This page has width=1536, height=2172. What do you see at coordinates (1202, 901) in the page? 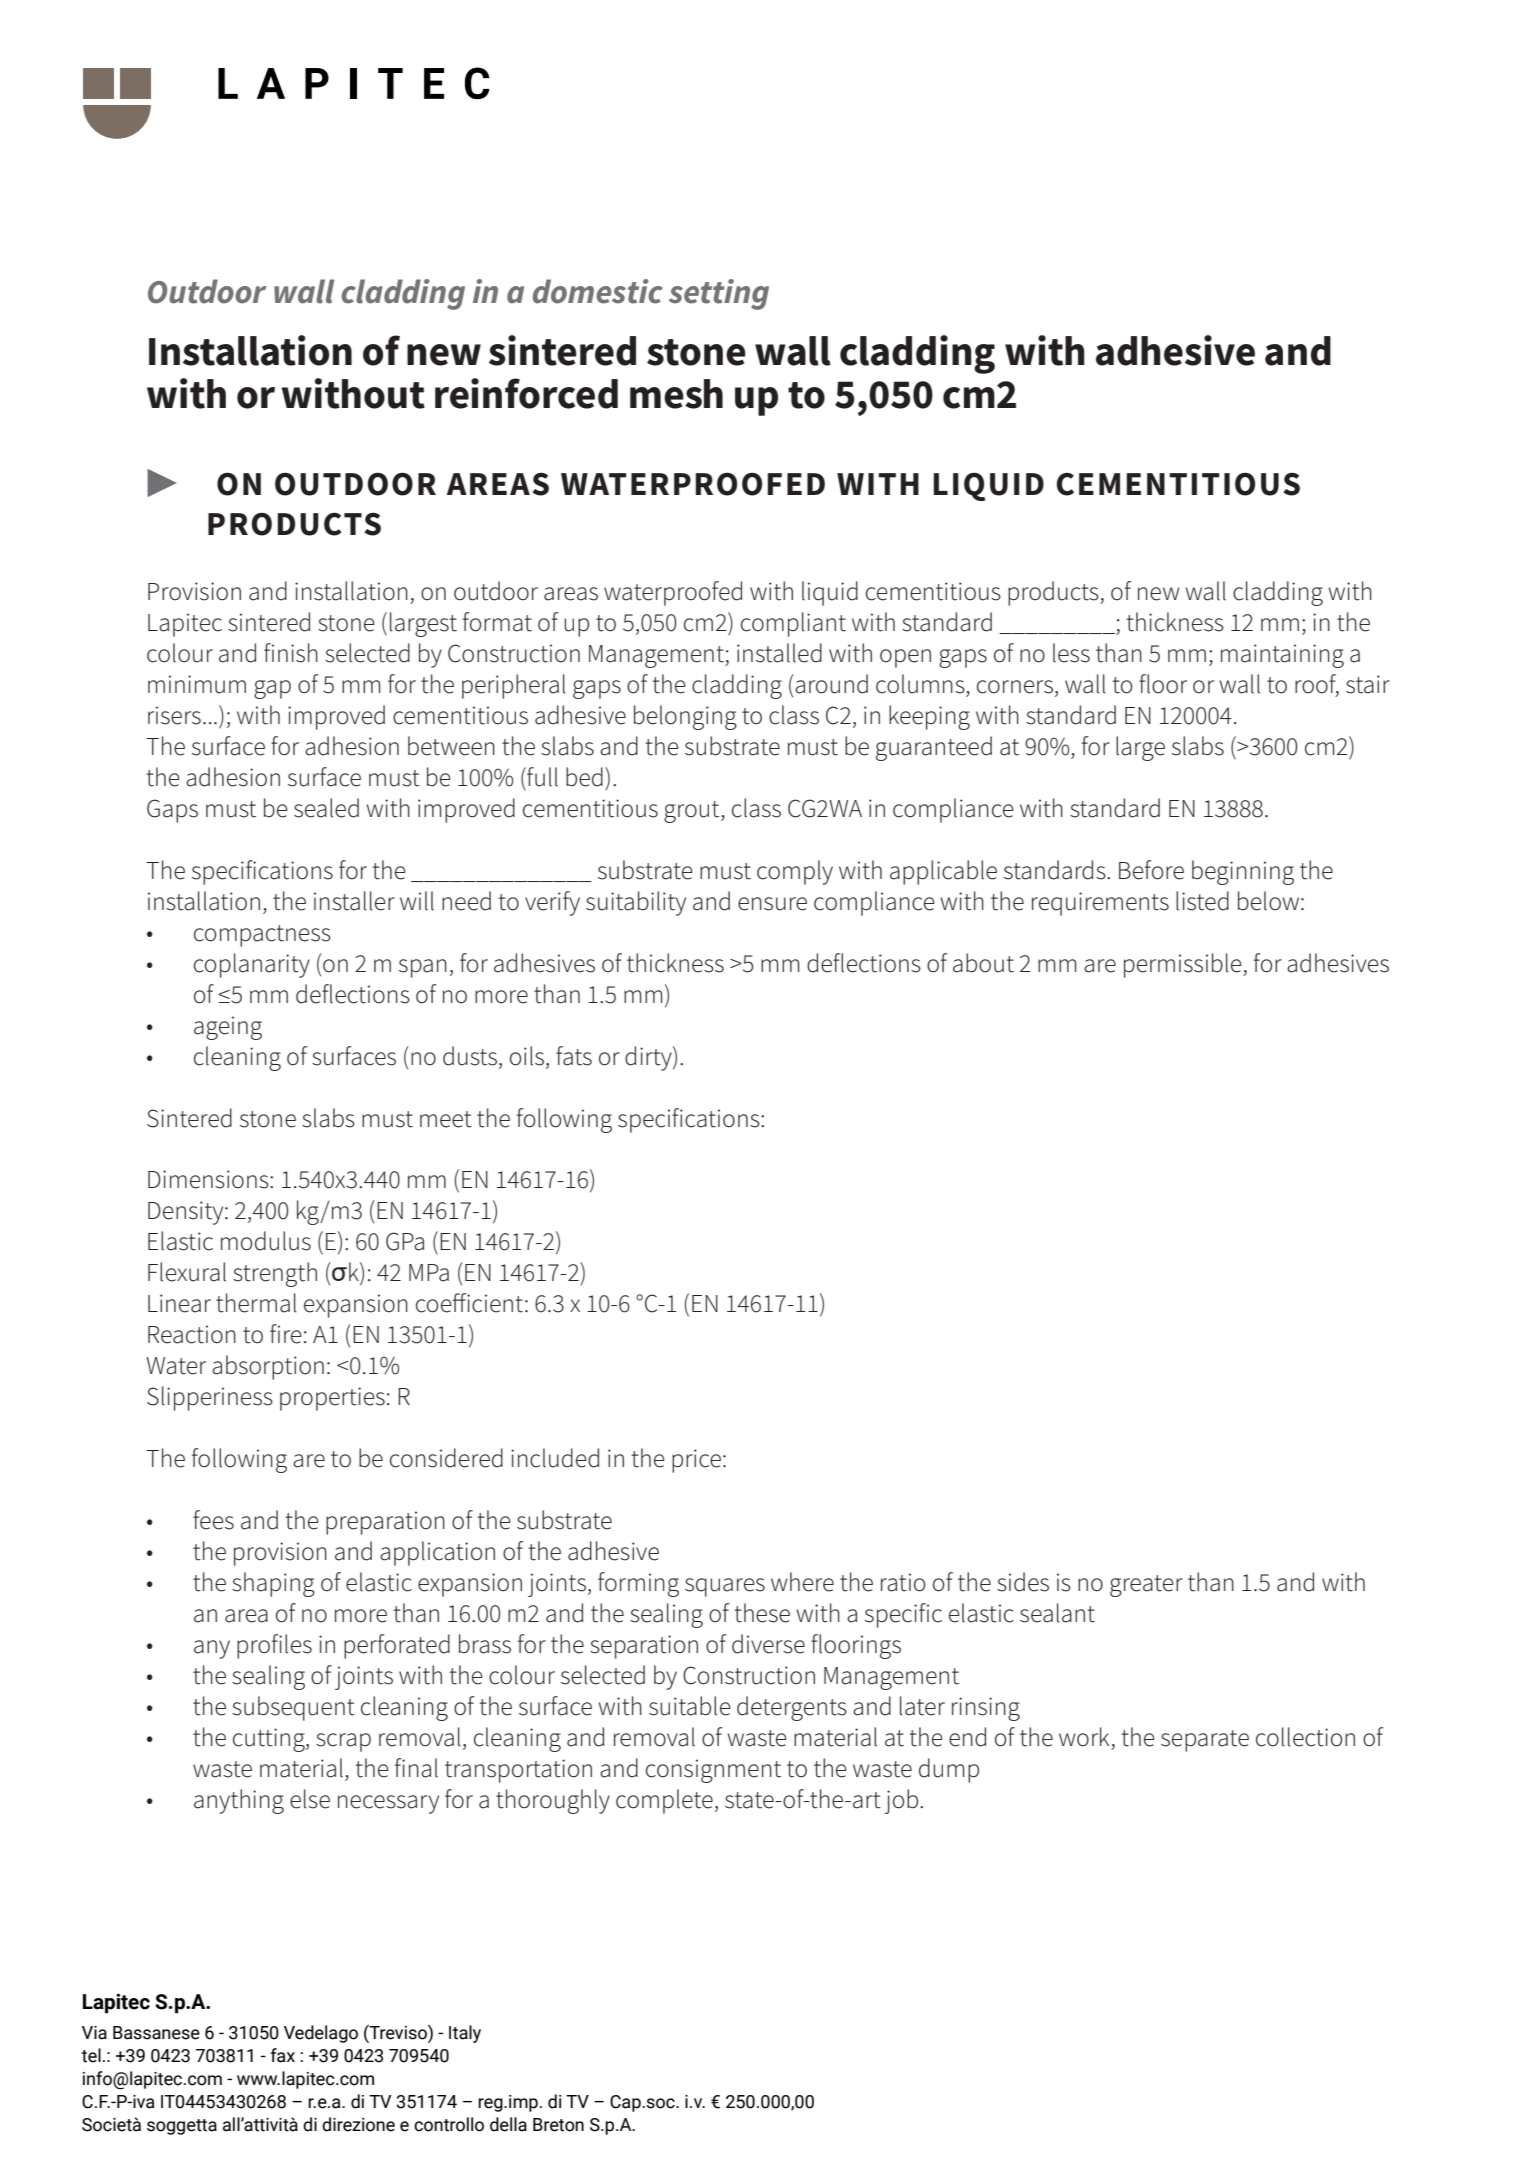
I see `listed` at bounding box center [1202, 901].
